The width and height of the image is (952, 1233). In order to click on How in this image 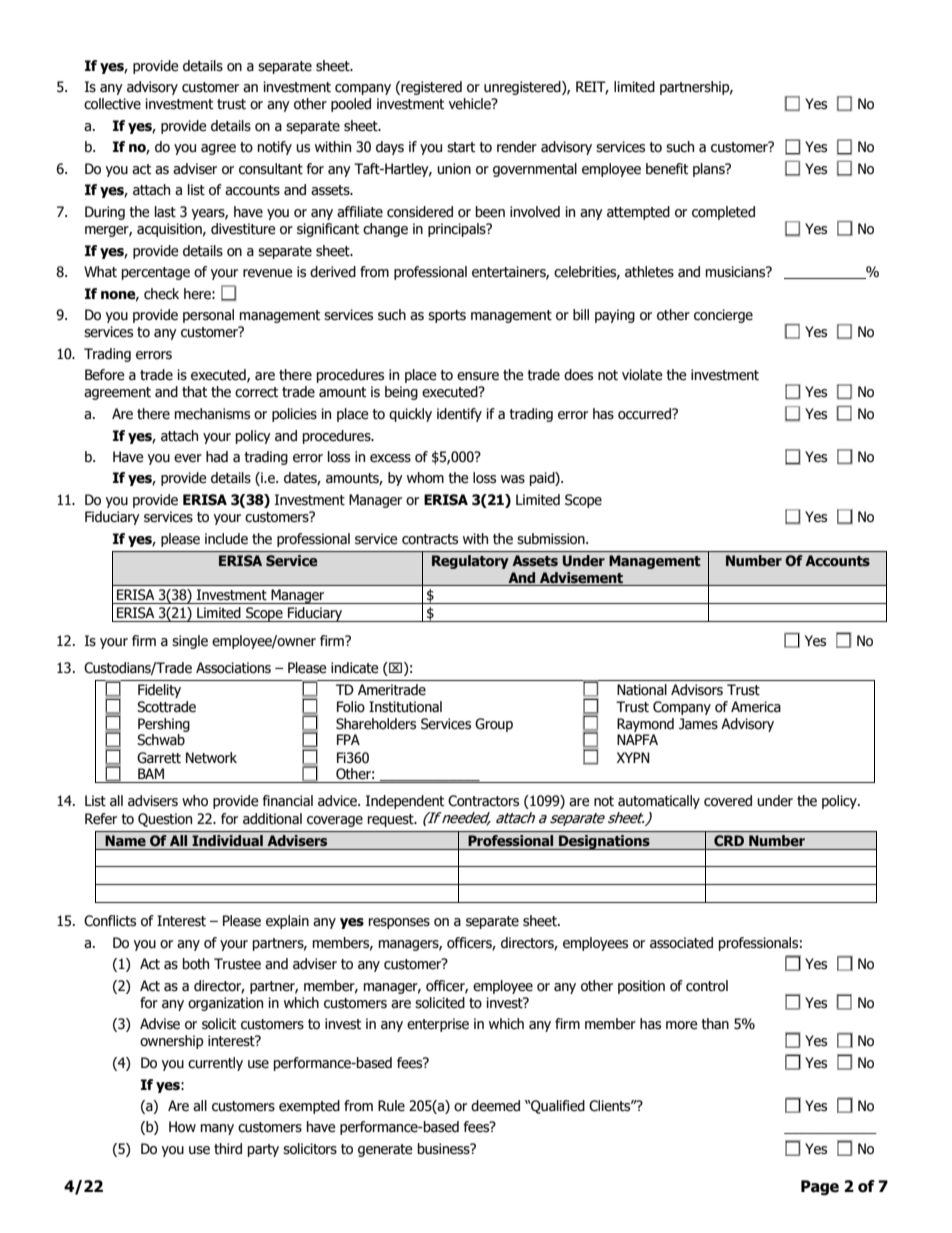, I will do `click(182, 1127)`.
